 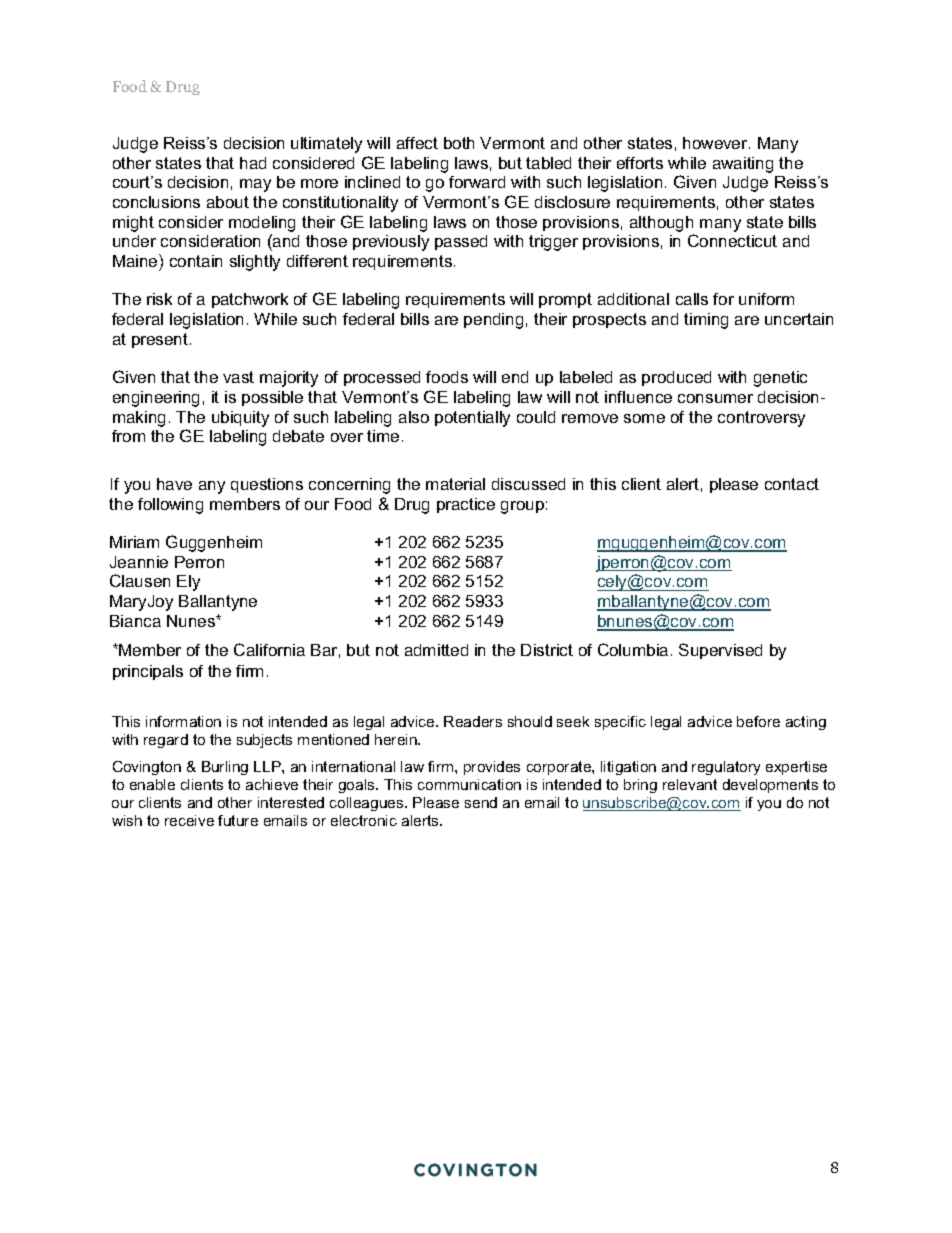 What do you see at coordinates (792, 484) in the document?
I see `contact` at bounding box center [792, 484].
